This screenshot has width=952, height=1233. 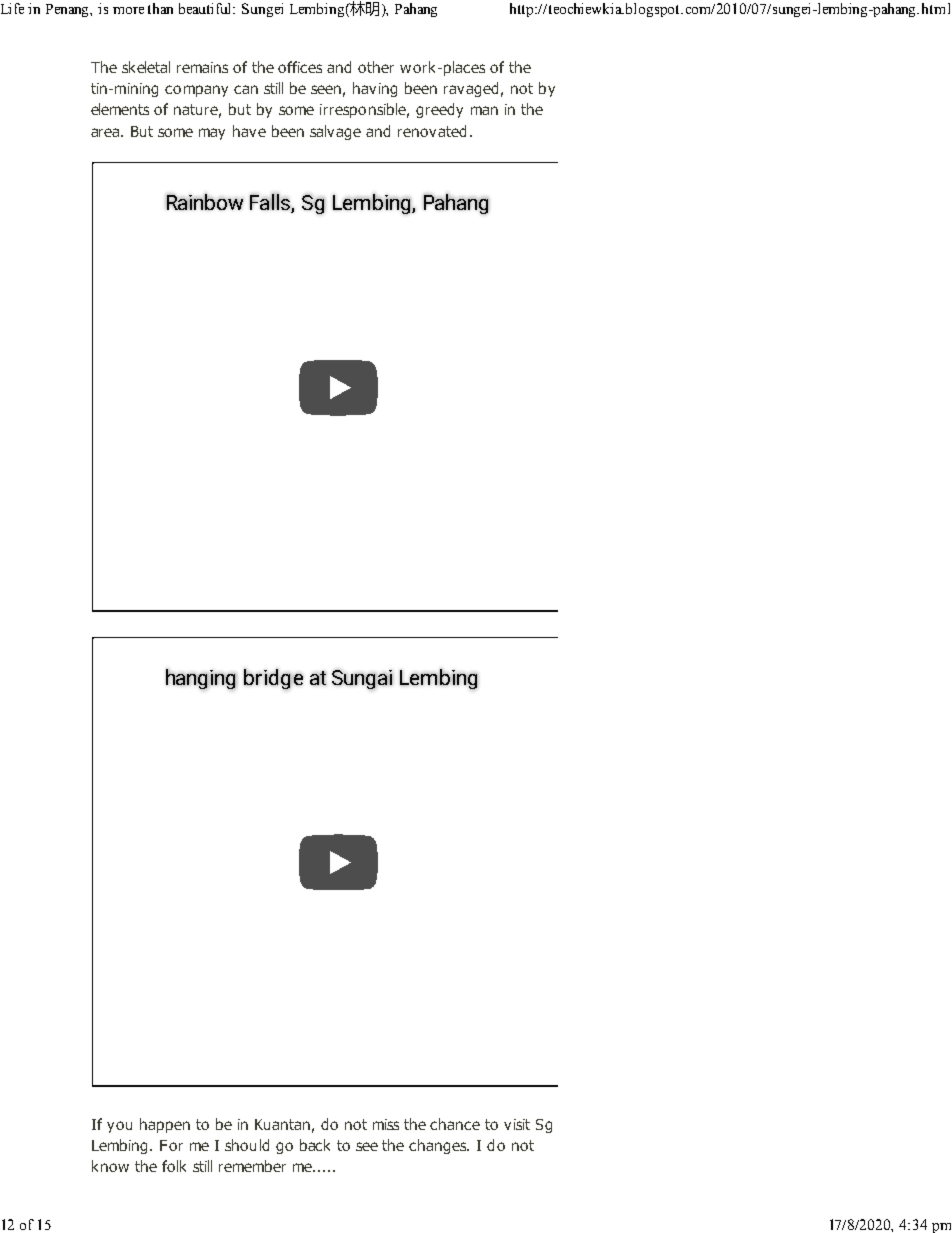 I want to click on should, so click(x=247, y=1145).
